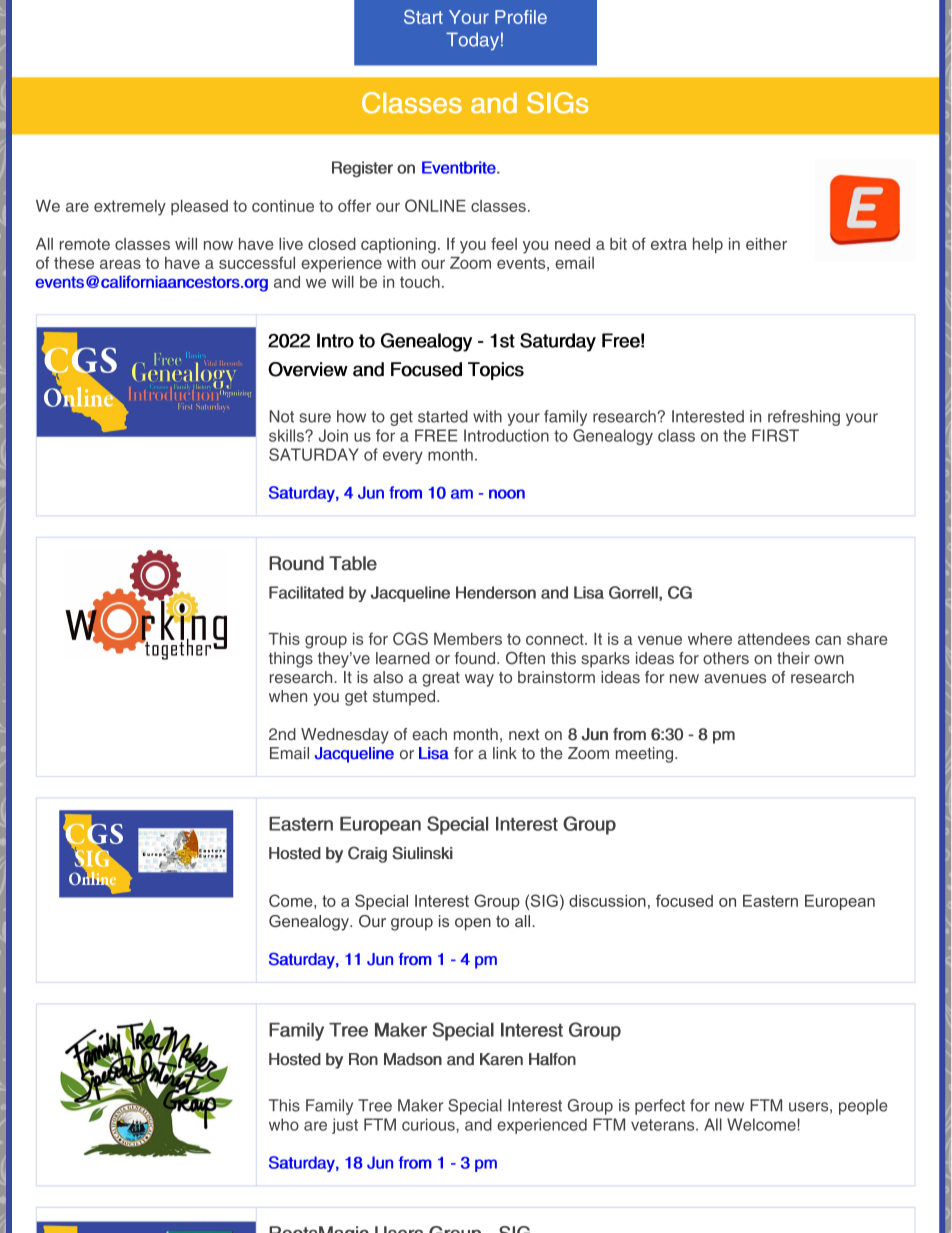 Image resolution: width=952 pixels, height=1233 pixels. Describe the element at coordinates (774, 639) in the screenshot. I see `attendees` at that location.
